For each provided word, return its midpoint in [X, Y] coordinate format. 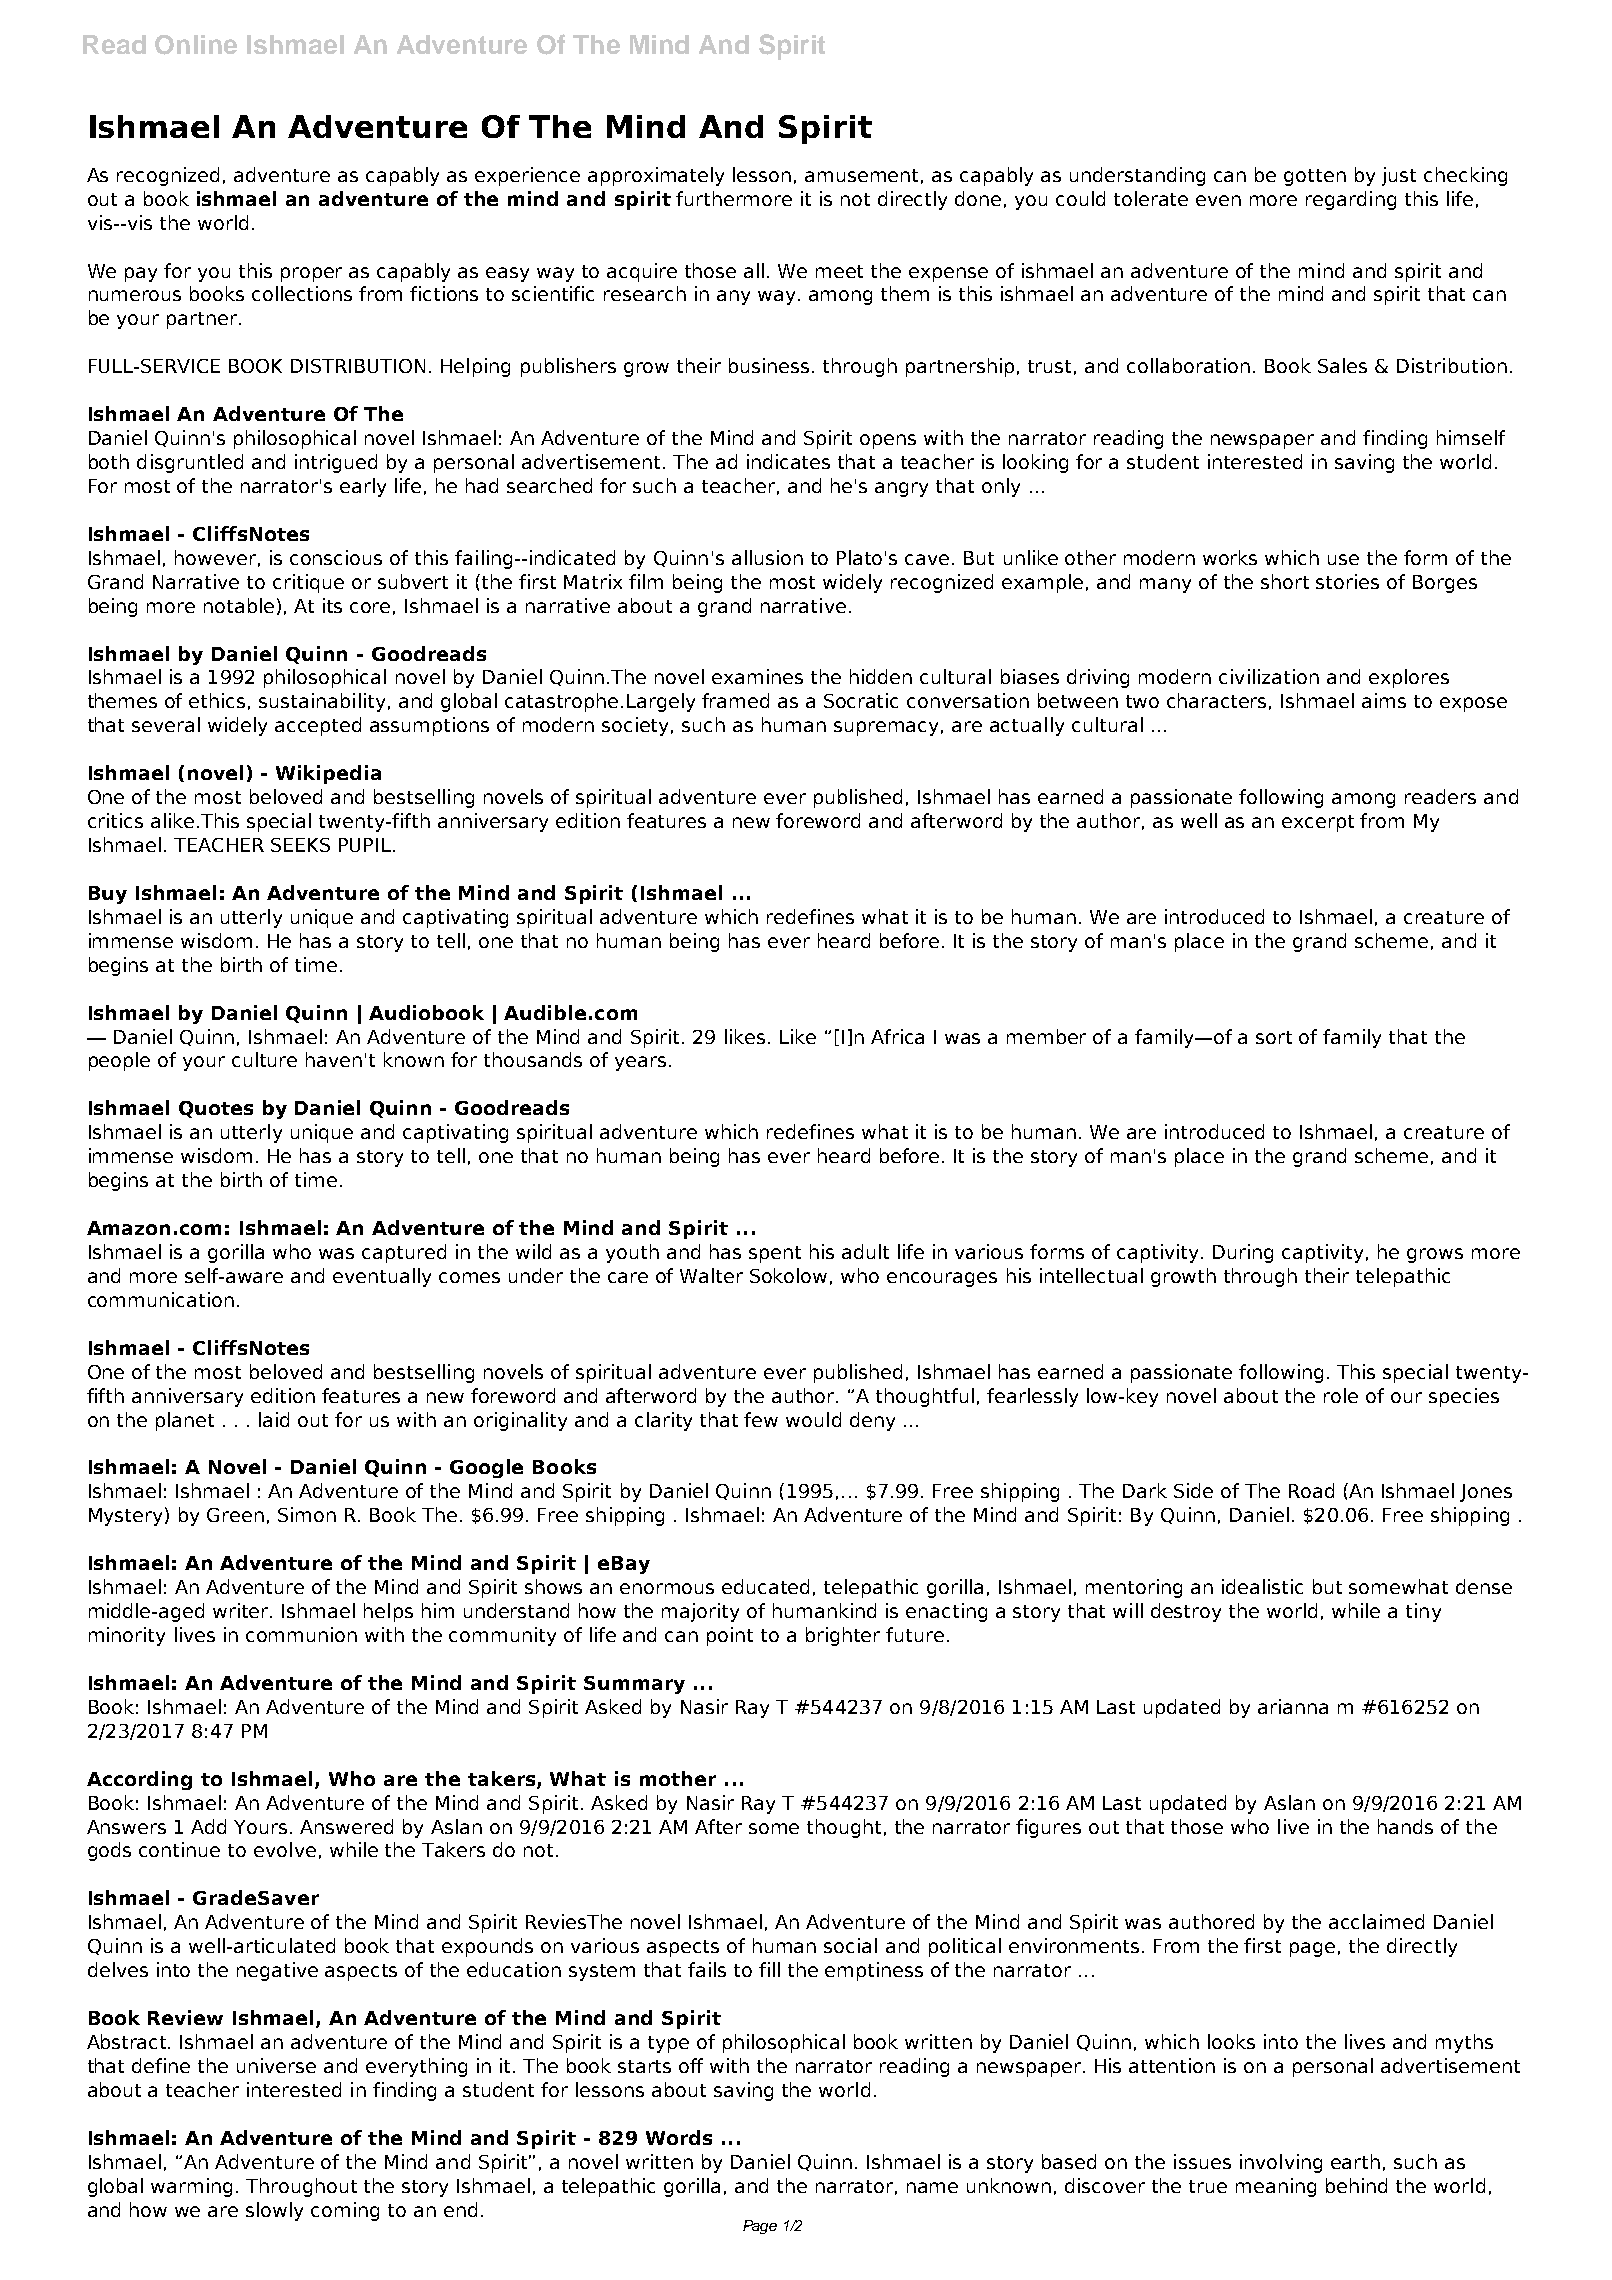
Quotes [216, 1109]
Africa [897, 1036]
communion [301, 1634]
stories [1347, 581]
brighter [843, 1636]
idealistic [1262, 1586]
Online [196, 45]
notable [239, 605]
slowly [274, 2211]
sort [1274, 1037]
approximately [656, 176]
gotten [1315, 177]
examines [757, 676]
